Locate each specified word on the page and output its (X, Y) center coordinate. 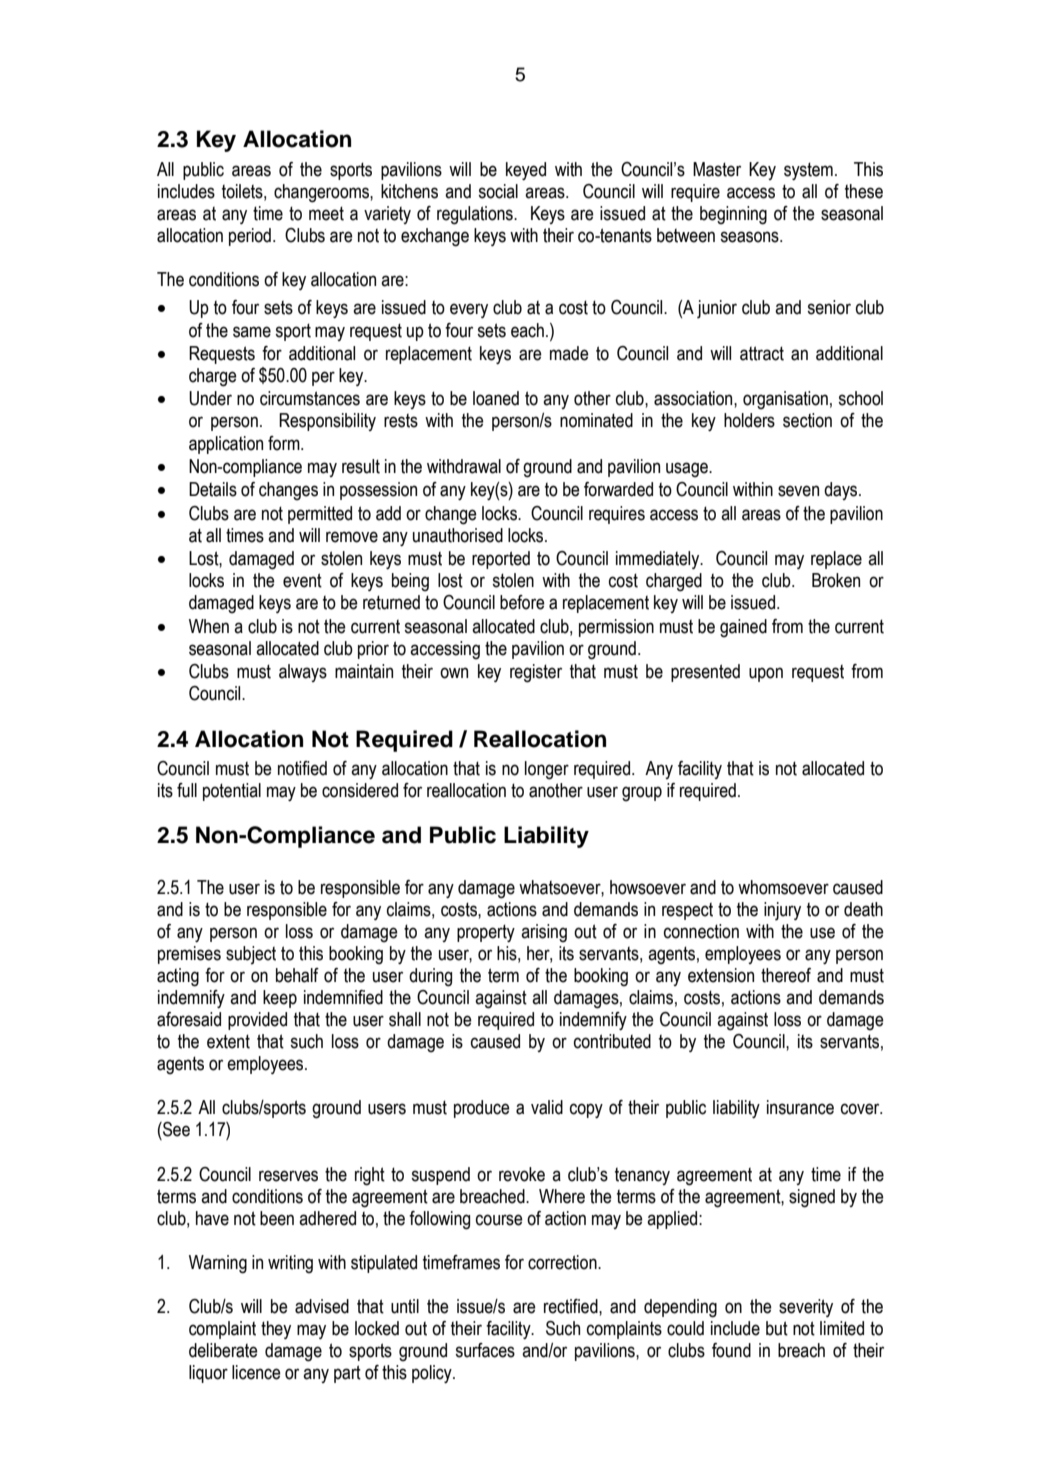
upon (766, 674)
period (250, 237)
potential (232, 792)
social (498, 191)
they (276, 1330)
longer (547, 770)
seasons (750, 237)
